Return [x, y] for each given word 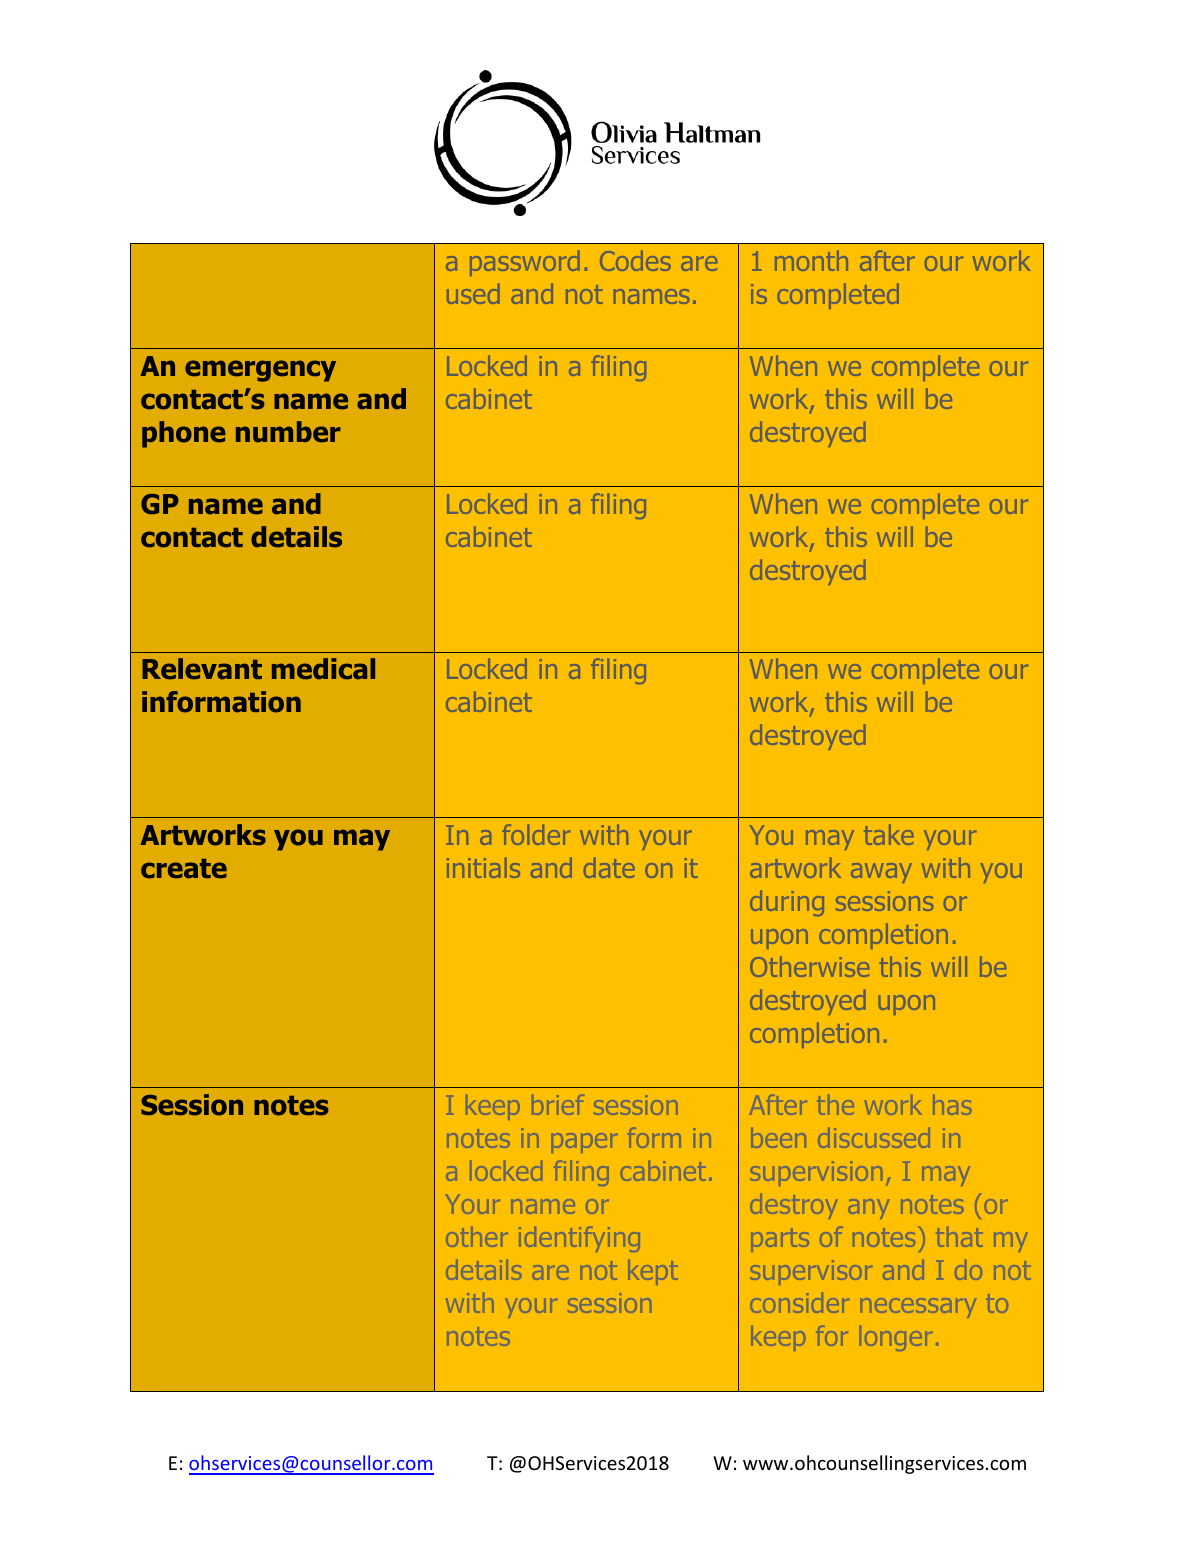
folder [536, 834]
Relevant [202, 669]
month [811, 260]
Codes [635, 260]
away [881, 873]
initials [483, 867]
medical [323, 669]
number [288, 432]
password [525, 263]
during [787, 903]
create [184, 869]
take [889, 834]
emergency [260, 371]
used [473, 293]
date [609, 867]
